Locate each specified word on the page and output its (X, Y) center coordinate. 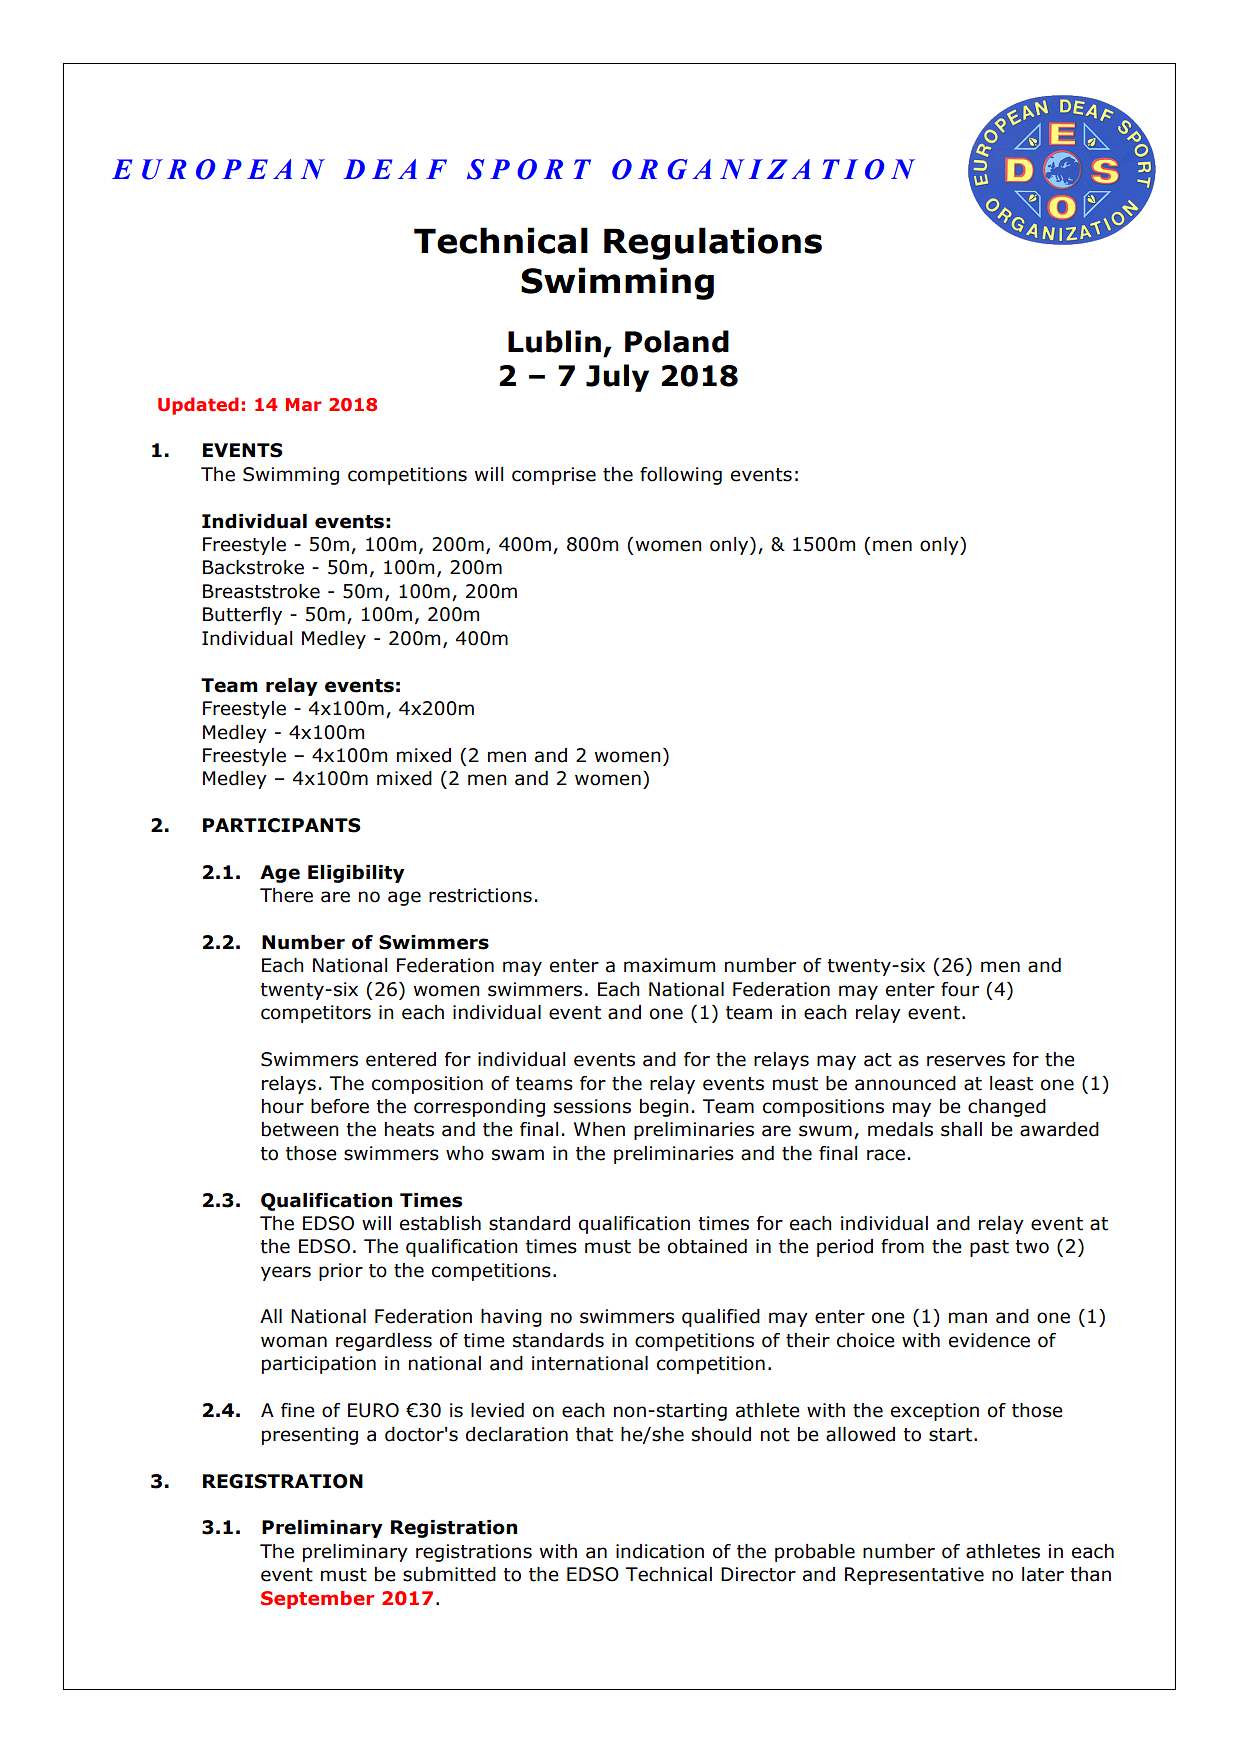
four (960, 989)
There (286, 895)
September (317, 1600)
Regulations (713, 243)
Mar (303, 404)
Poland (677, 341)
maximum (669, 965)
